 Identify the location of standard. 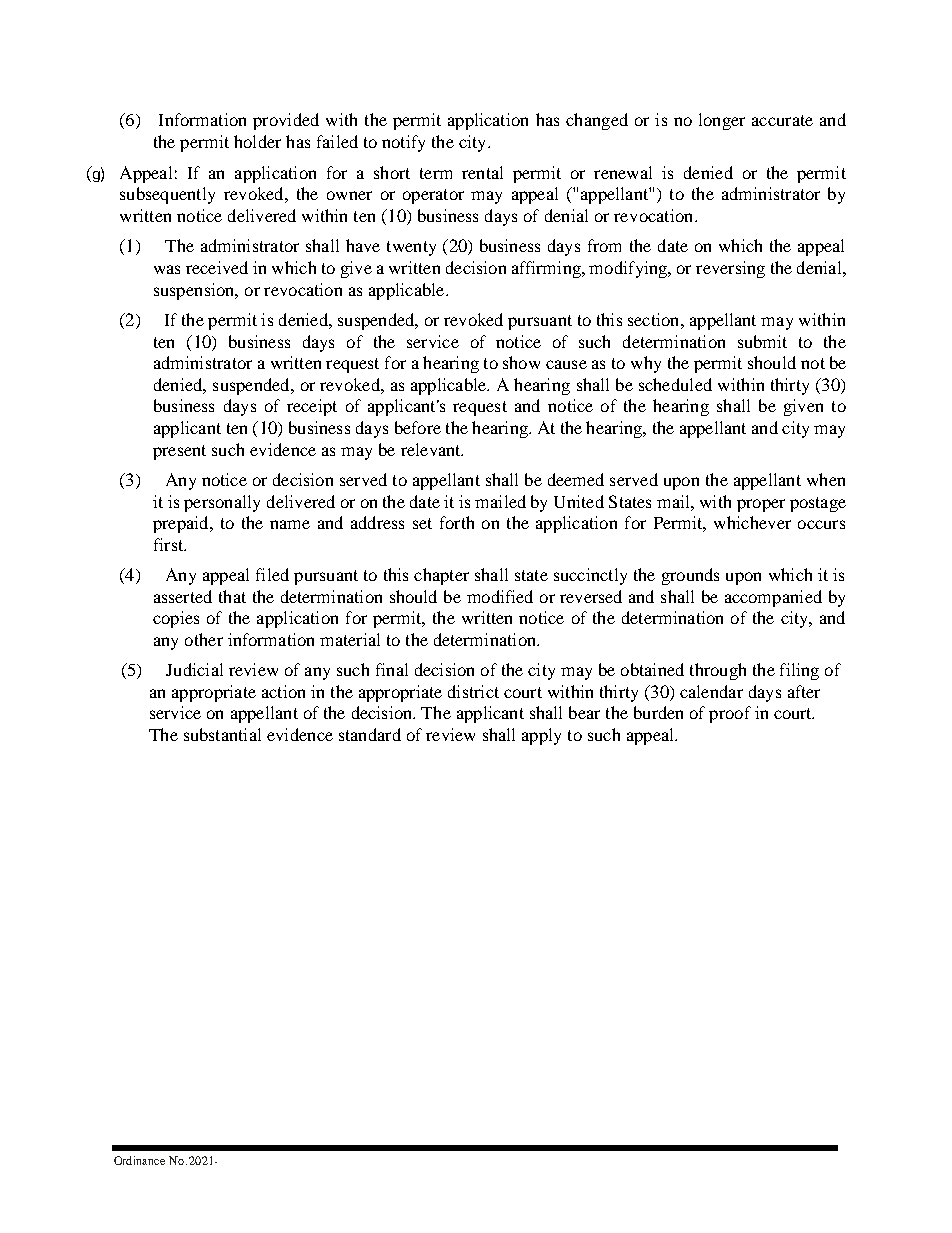
(370, 734).
